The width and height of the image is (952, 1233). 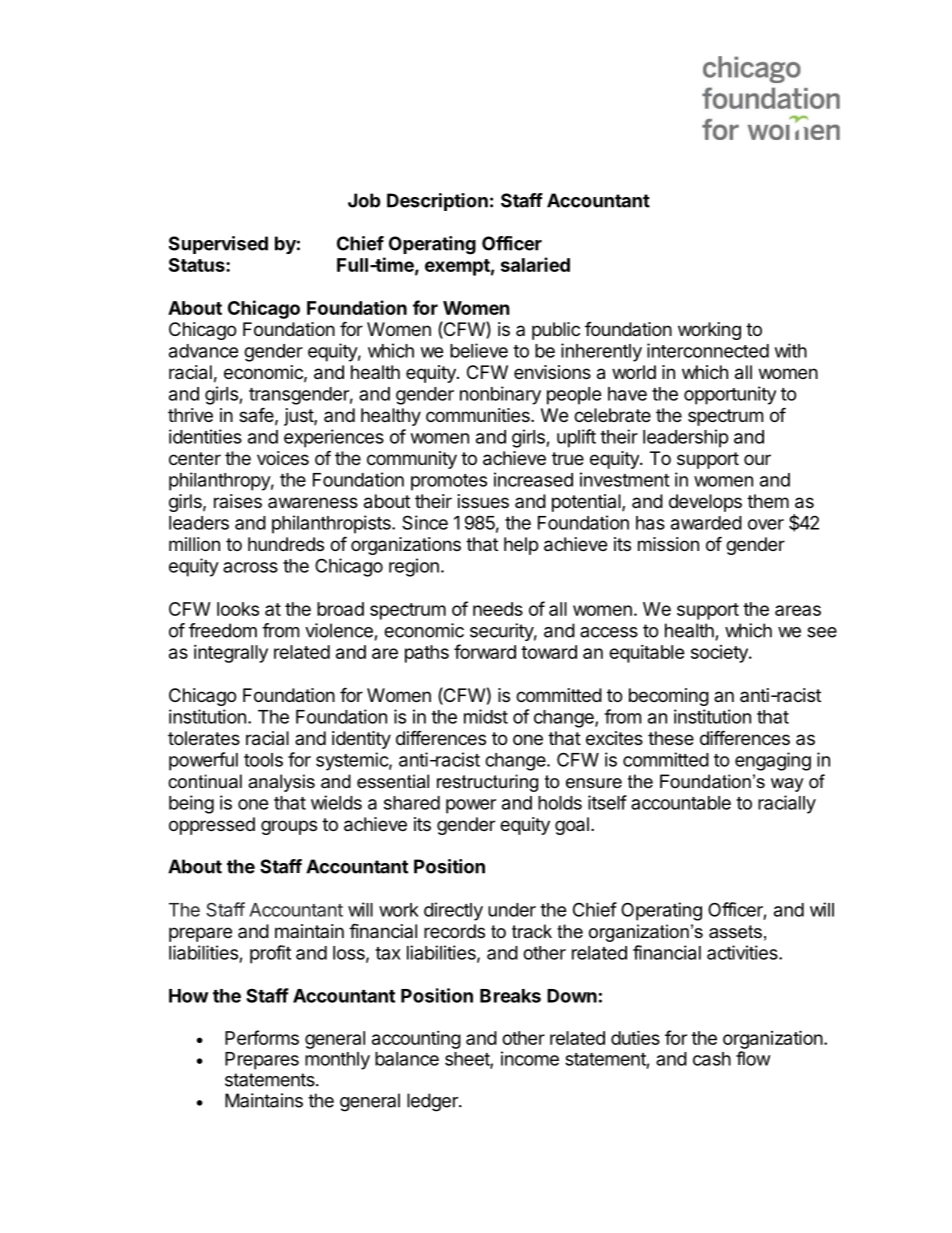 I want to click on income, so click(x=530, y=1058).
